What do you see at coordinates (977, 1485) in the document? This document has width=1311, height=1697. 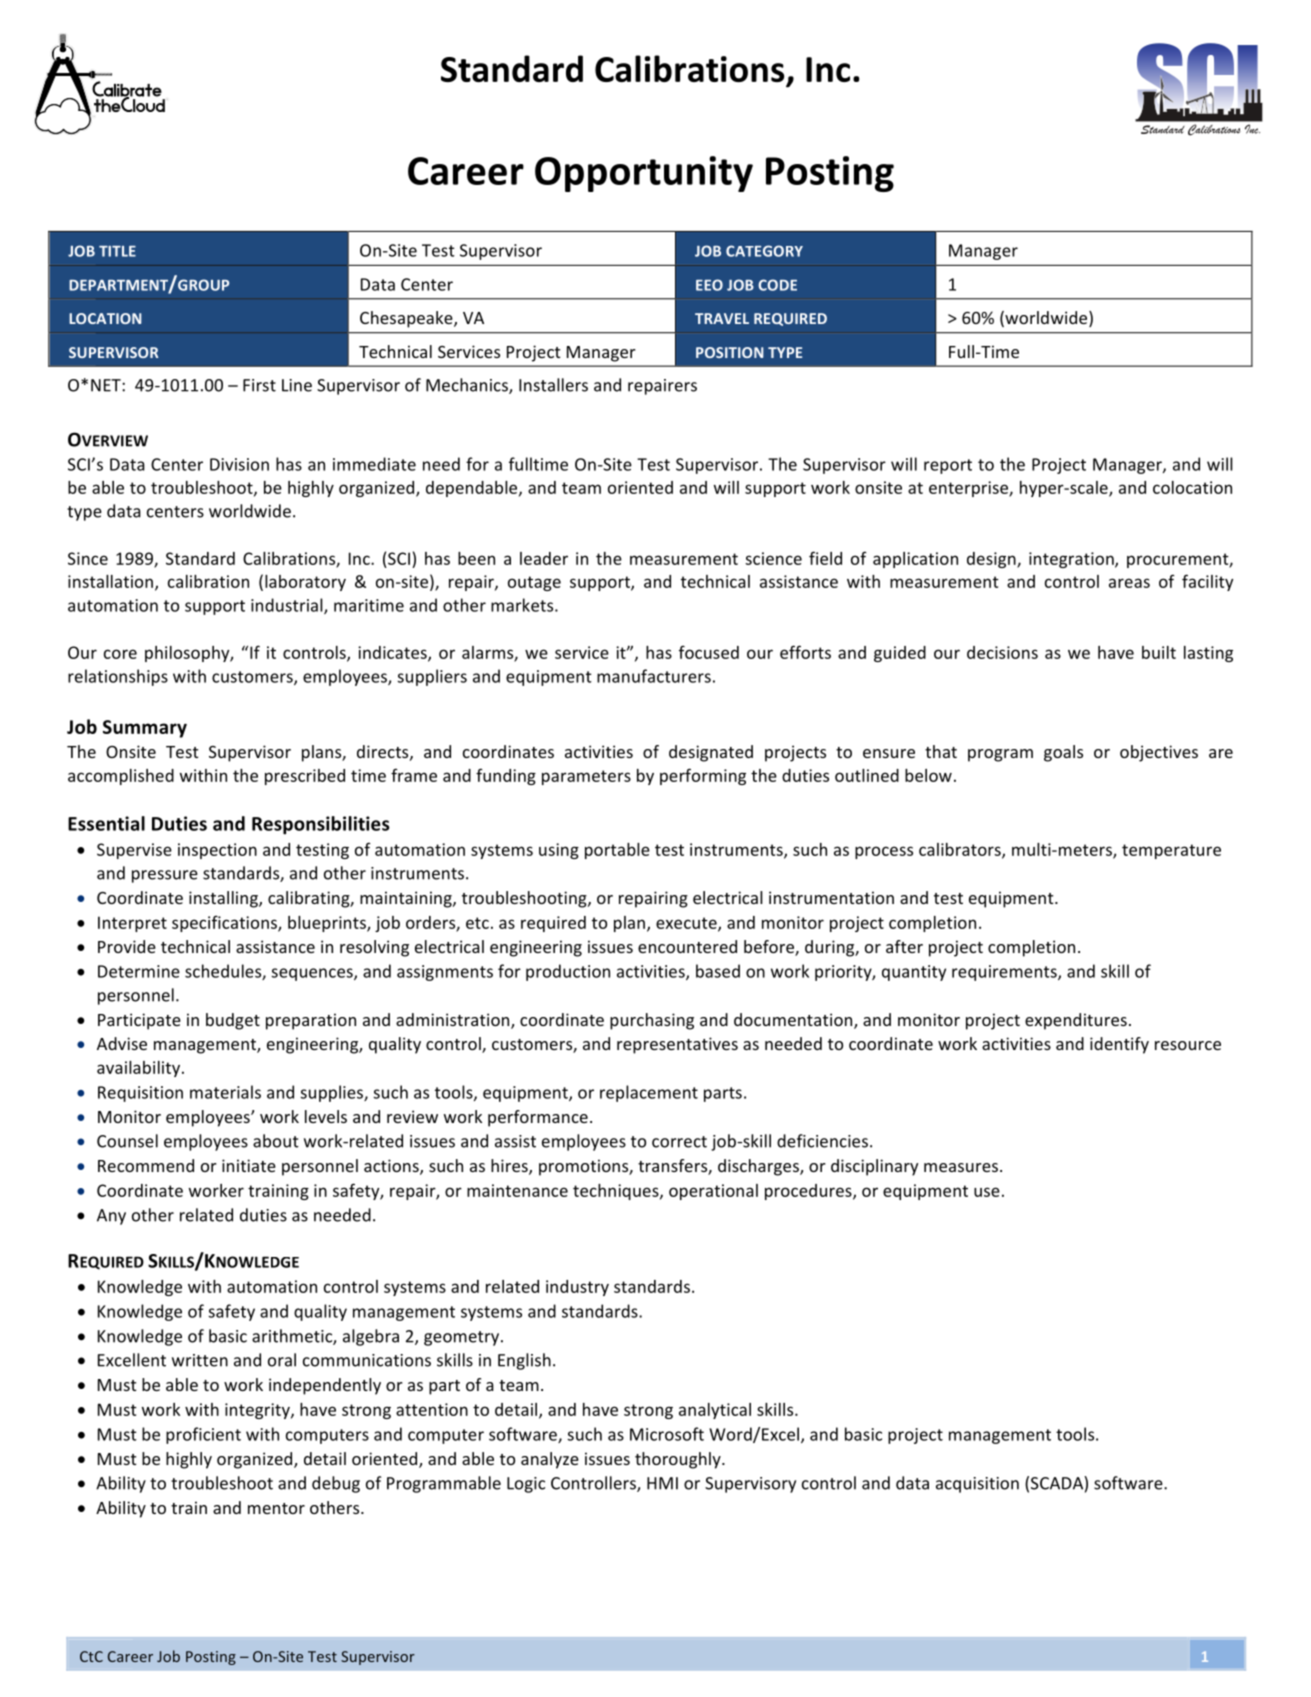 I see `acquisition` at bounding box center [977, 1485].
